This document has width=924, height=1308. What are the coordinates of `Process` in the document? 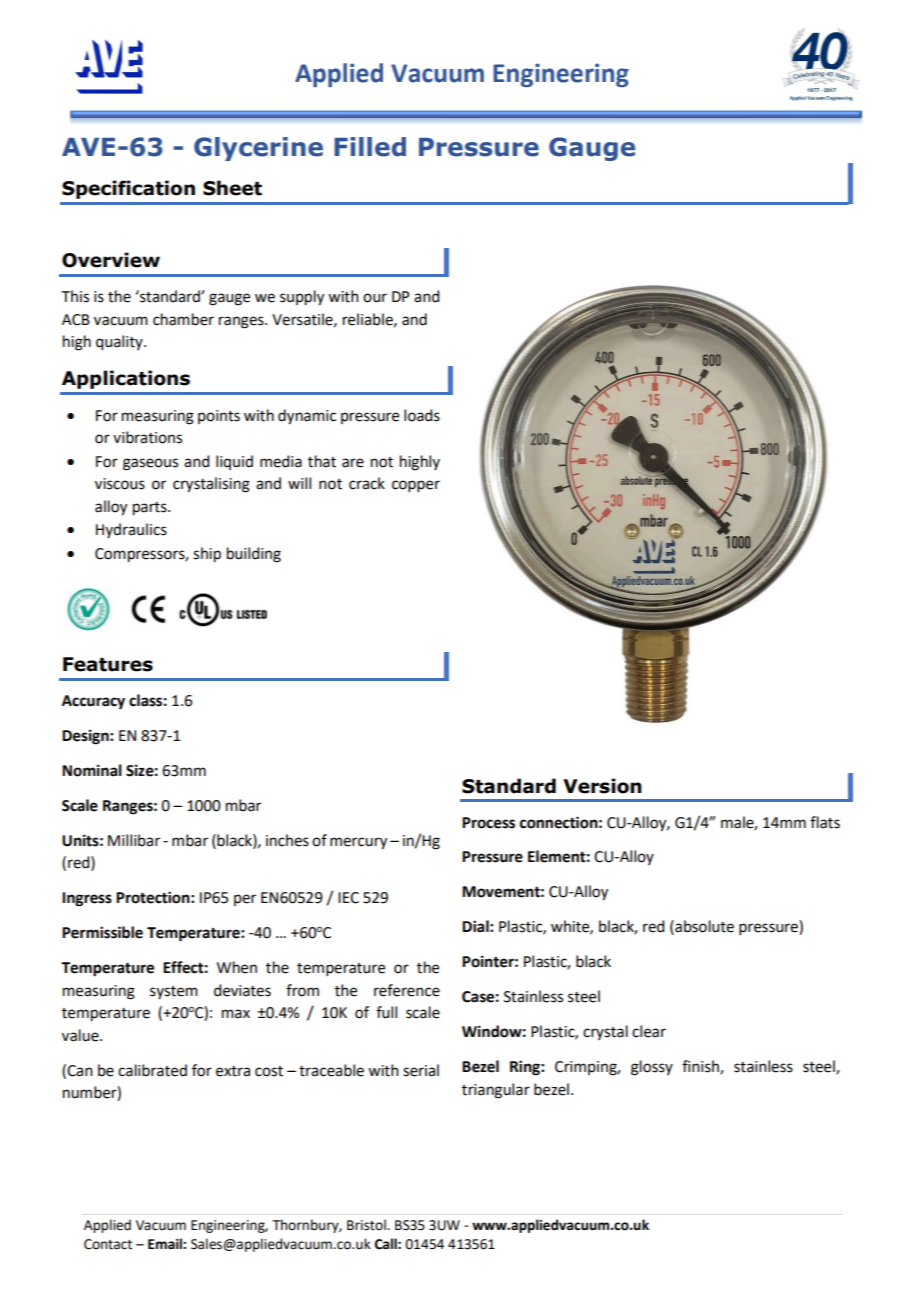 It's located at (488, 823).
